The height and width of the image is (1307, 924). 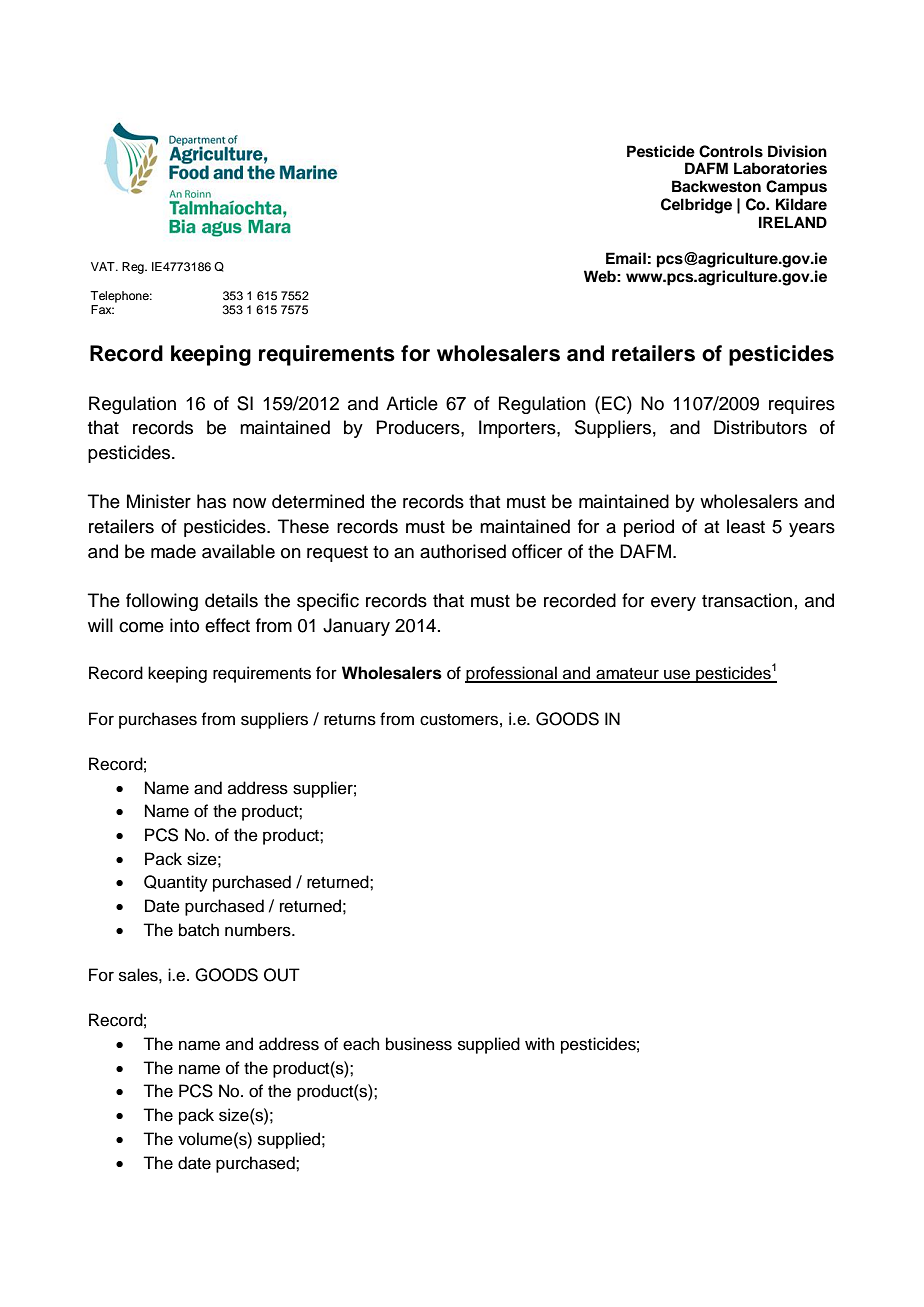 What do you see at coordinates (350, 720) in the image?
I see `returns` at bounding box center [350, 720].
